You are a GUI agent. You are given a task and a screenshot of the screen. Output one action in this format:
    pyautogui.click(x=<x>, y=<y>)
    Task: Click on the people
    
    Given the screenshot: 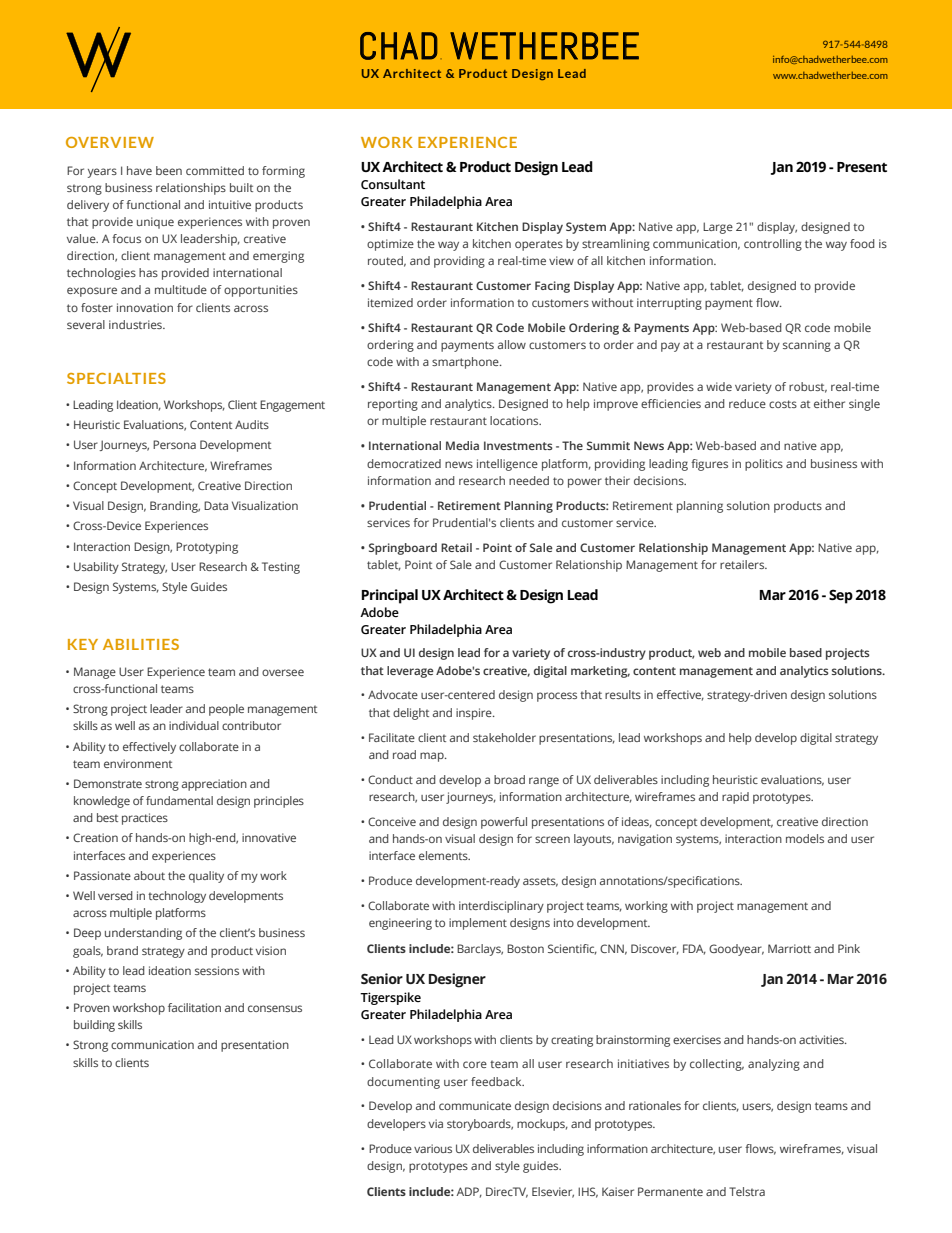 What is the action you would take?
    pyautogui.click(x=226, y=710)
